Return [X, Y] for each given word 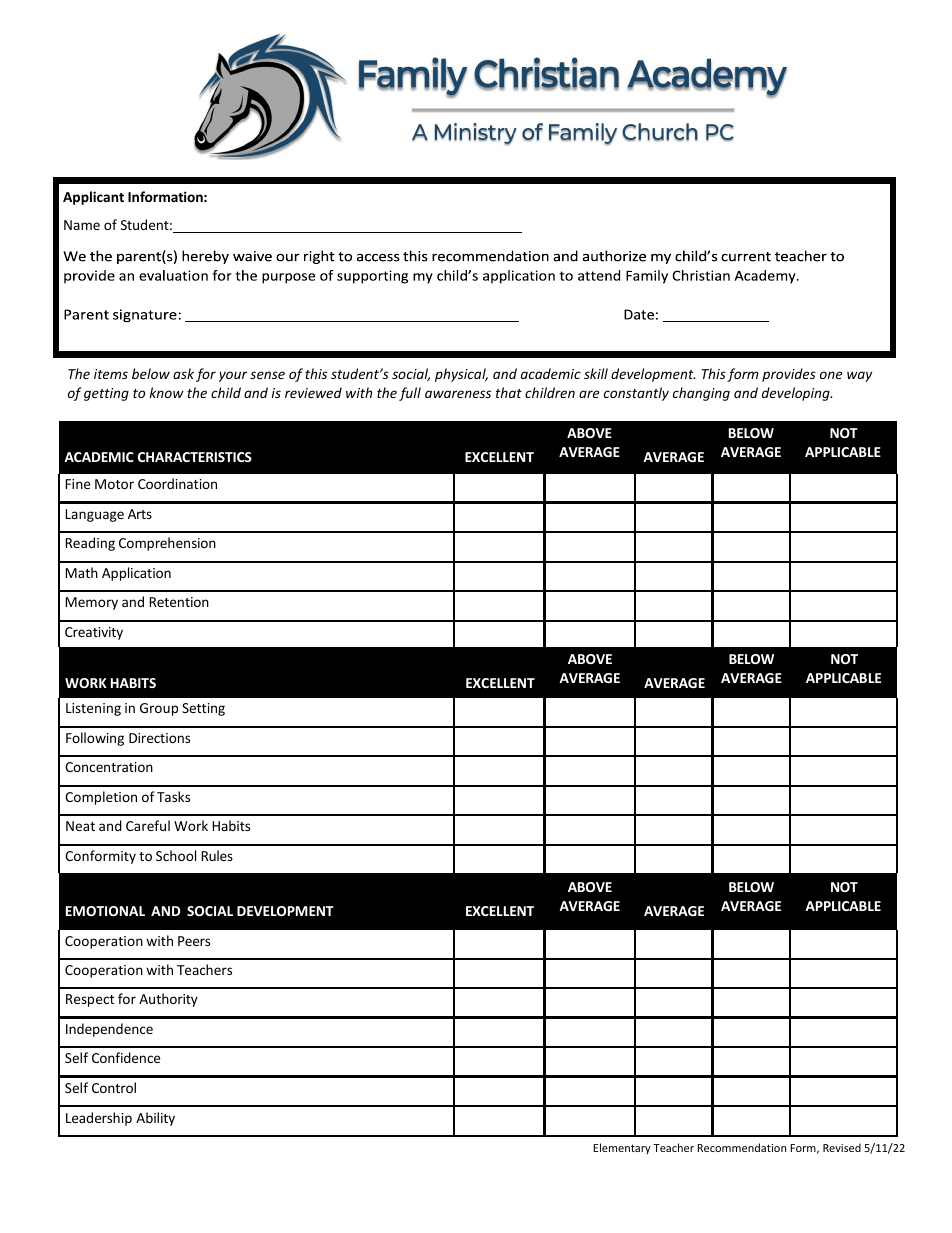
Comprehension [167, 544]
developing [797, 394]
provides [789, 375]
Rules [217, 855]
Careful [148, 825]
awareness [458, 394]
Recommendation [741, 1147]
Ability [155, 1119]
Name [82, 225]
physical [461, 375]
